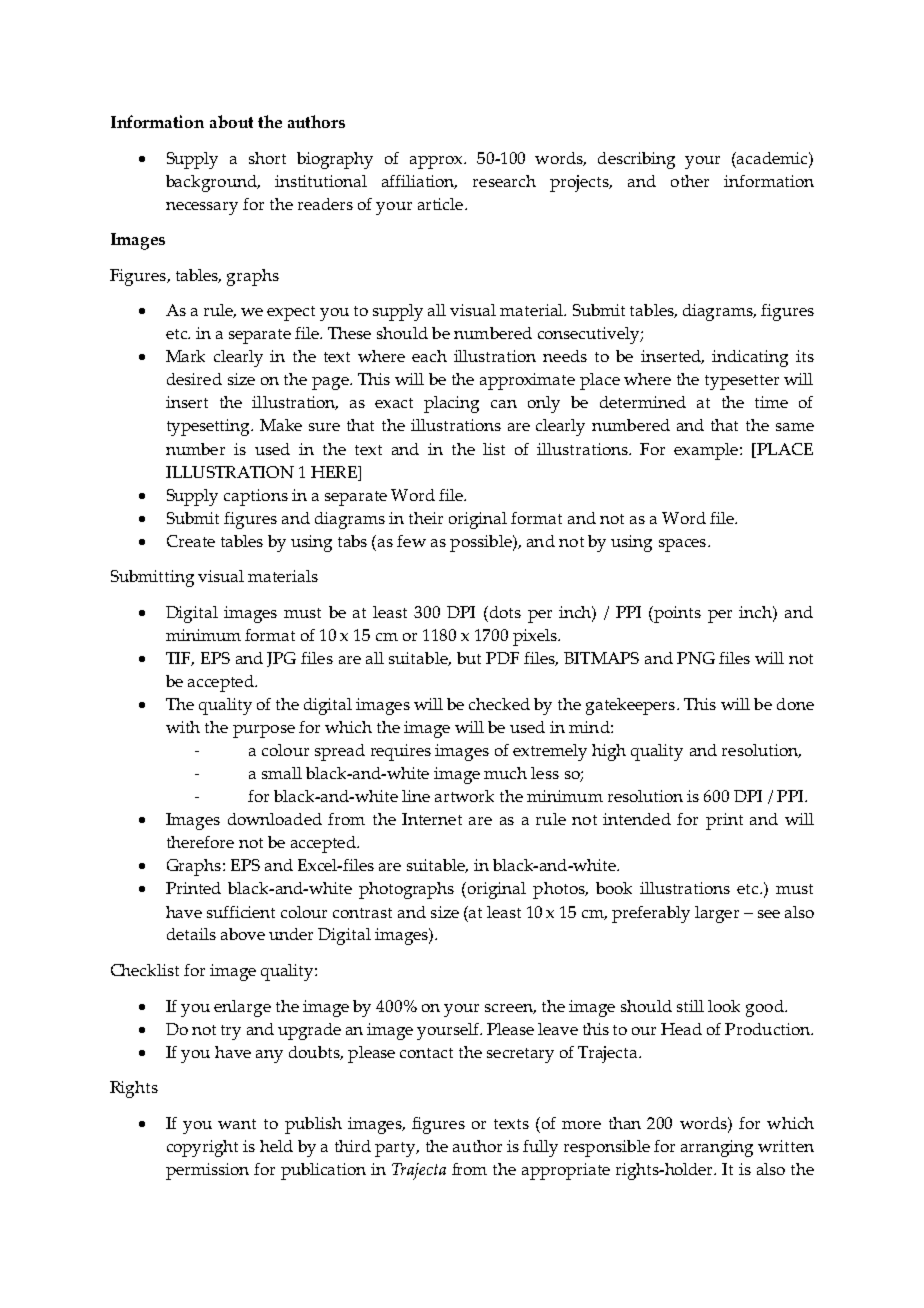 The image size is (924, 1308). What do you see at coordinates (504, 181) in the page?
I see `research` at bounding box center [504, 181].
